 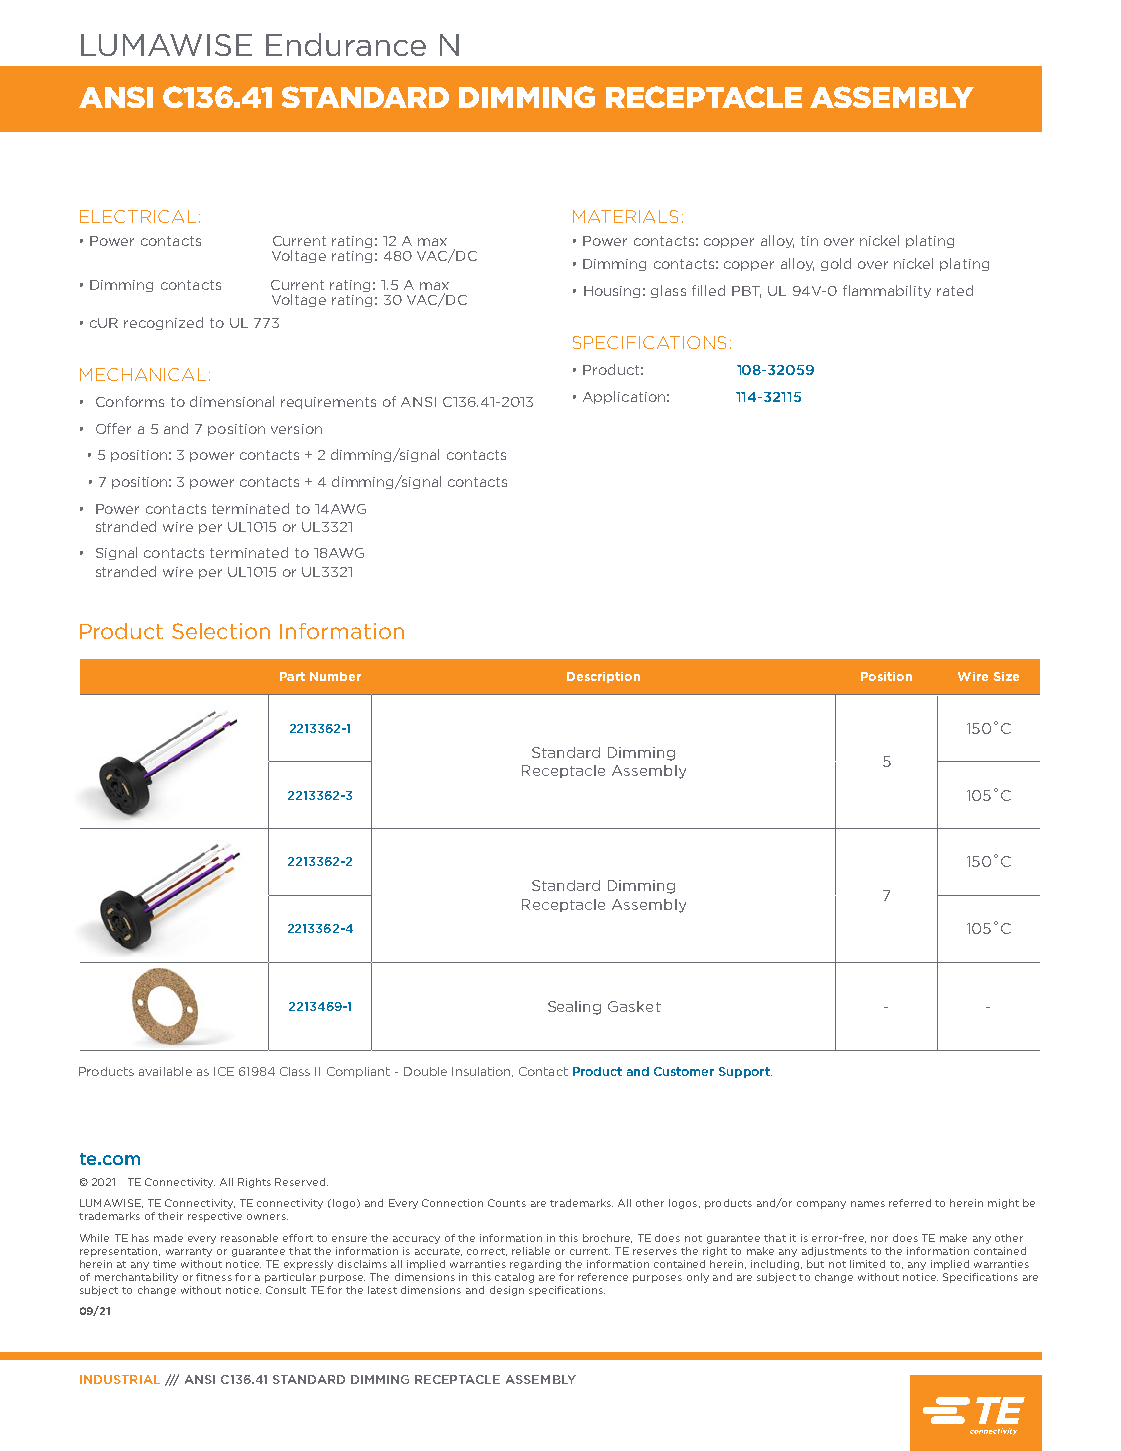 What do you see at coordinates (625, 216) in the page?
I see `MATERIALS` at bounding box center [625, 216].
